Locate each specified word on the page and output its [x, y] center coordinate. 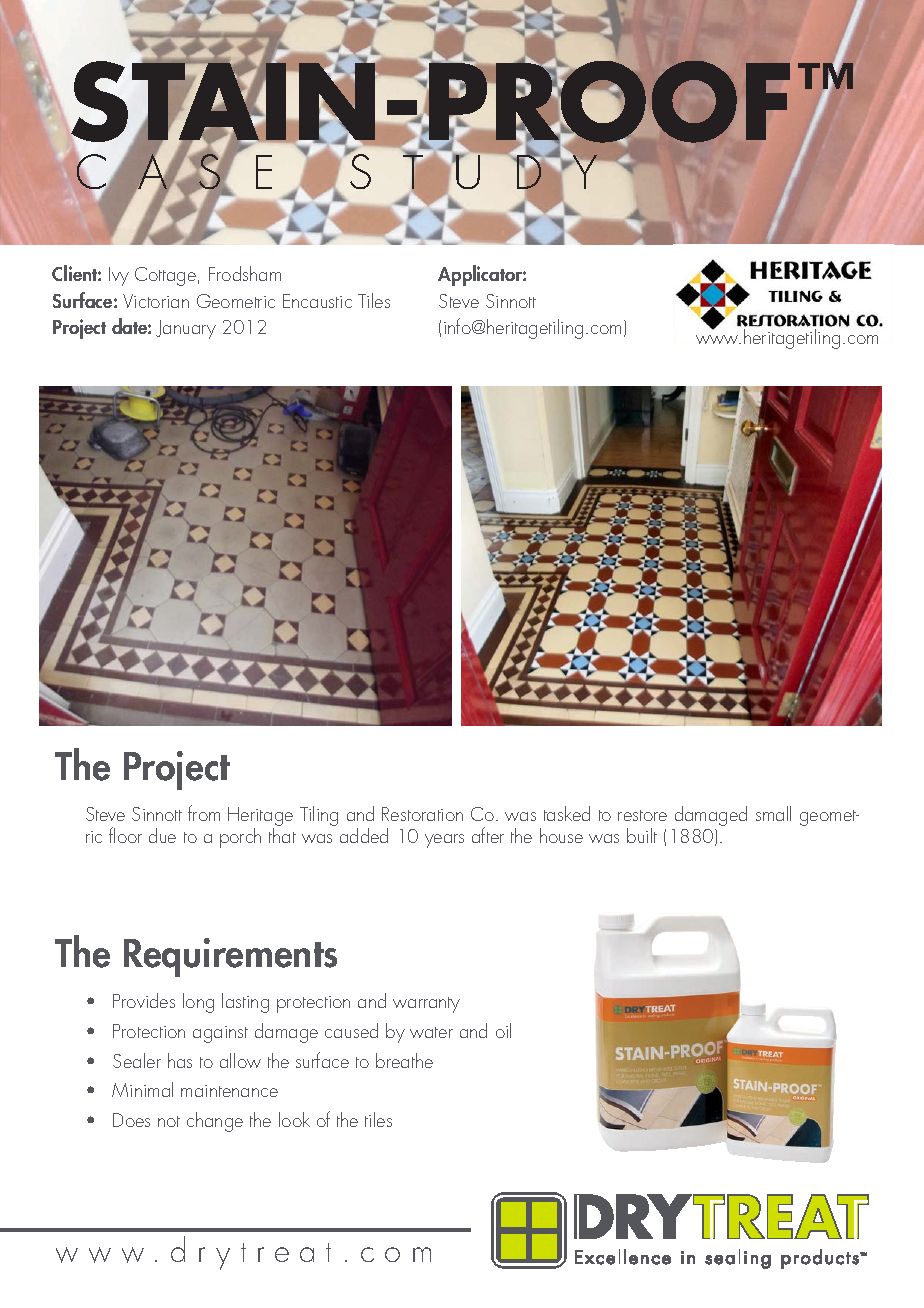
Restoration [422, 814]
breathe [404, 1060]
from [204, 813]
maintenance [229, 1091]
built [642, 835]
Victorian [156, 301]
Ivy [119, 276]
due [162, 835]
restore [642, 815]
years [444, 841]
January [186, 329]
